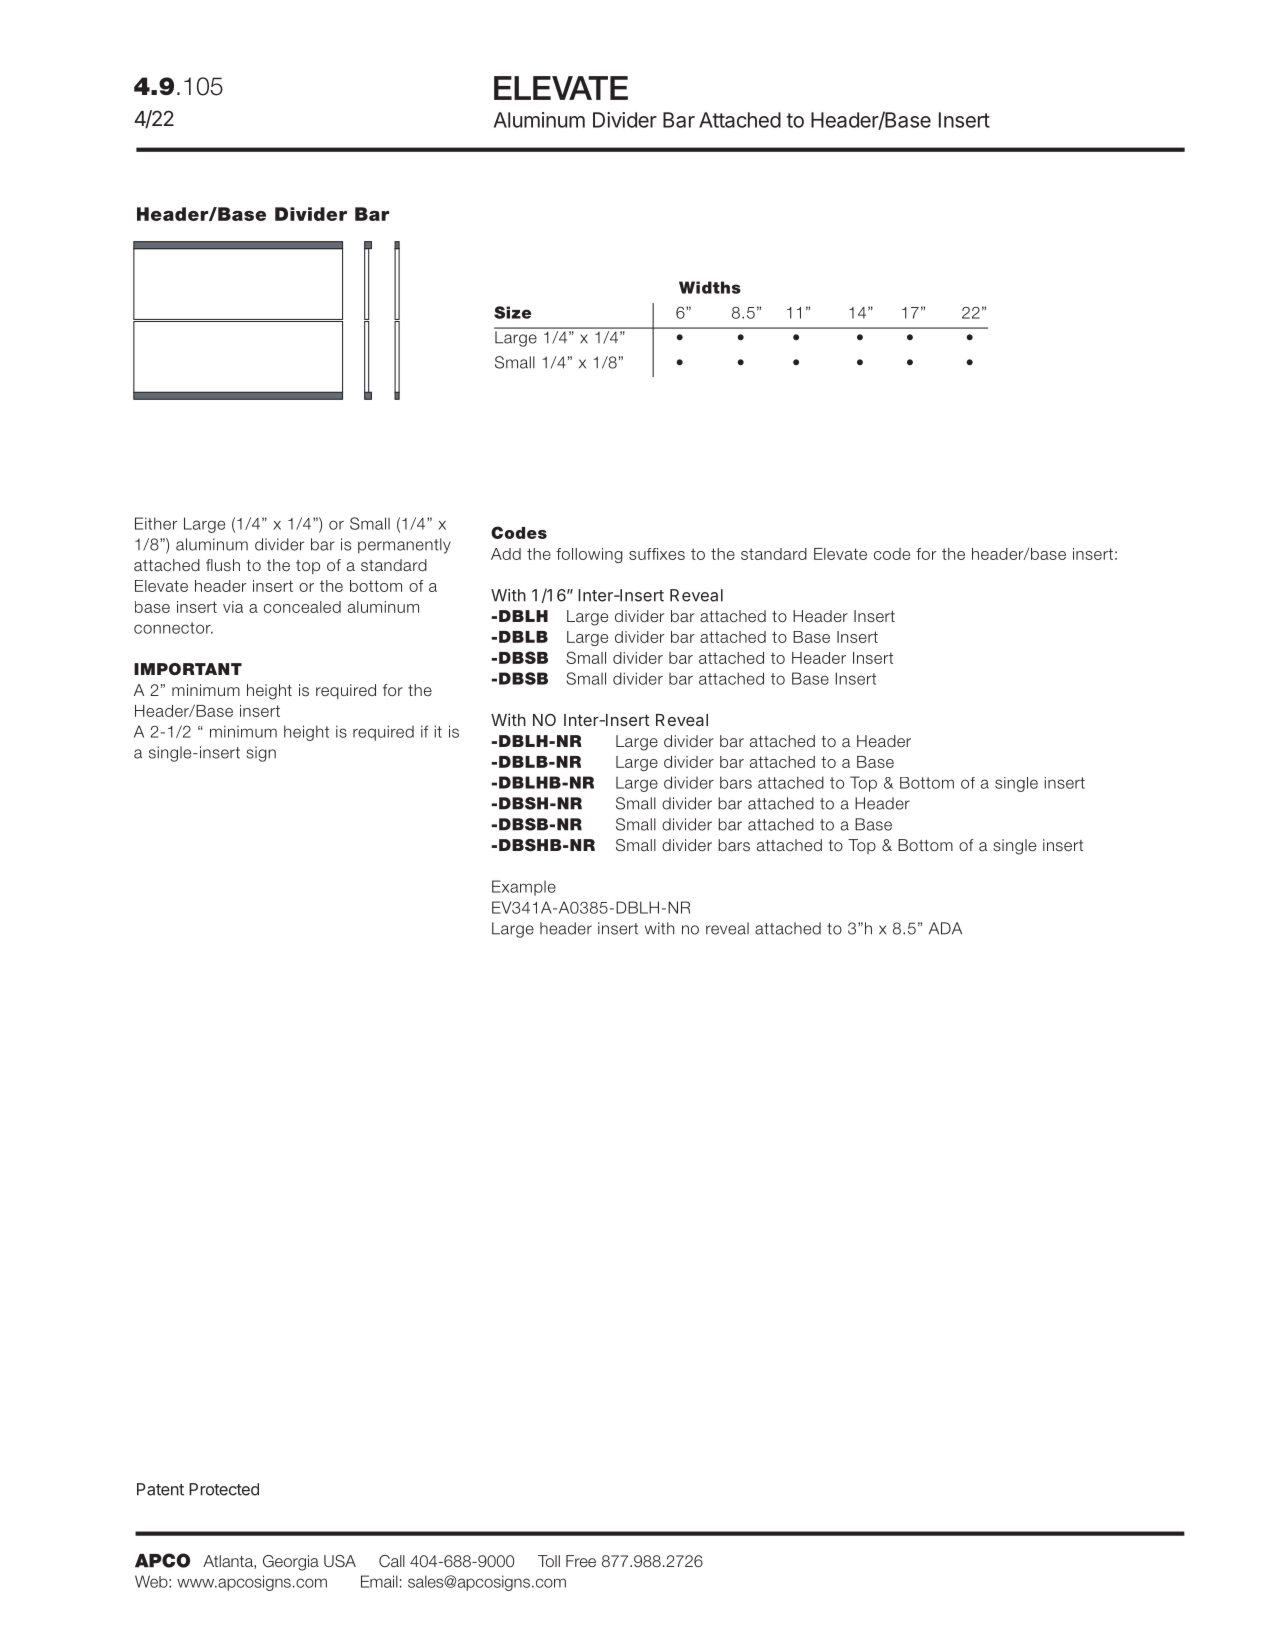  I want to click on Either, so click(156, 523).
